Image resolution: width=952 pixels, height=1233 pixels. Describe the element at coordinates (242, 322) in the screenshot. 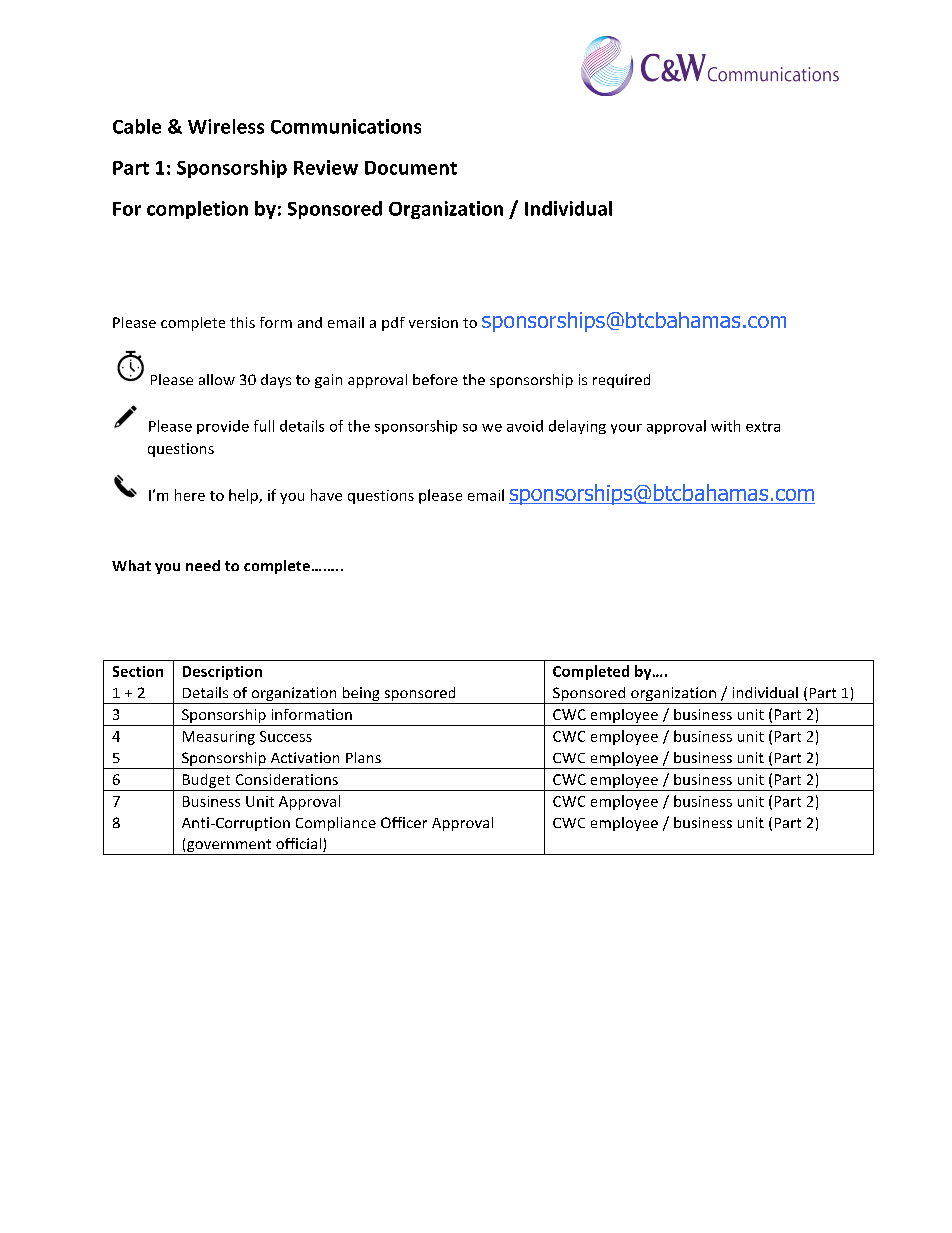

I see `this` at that location.
